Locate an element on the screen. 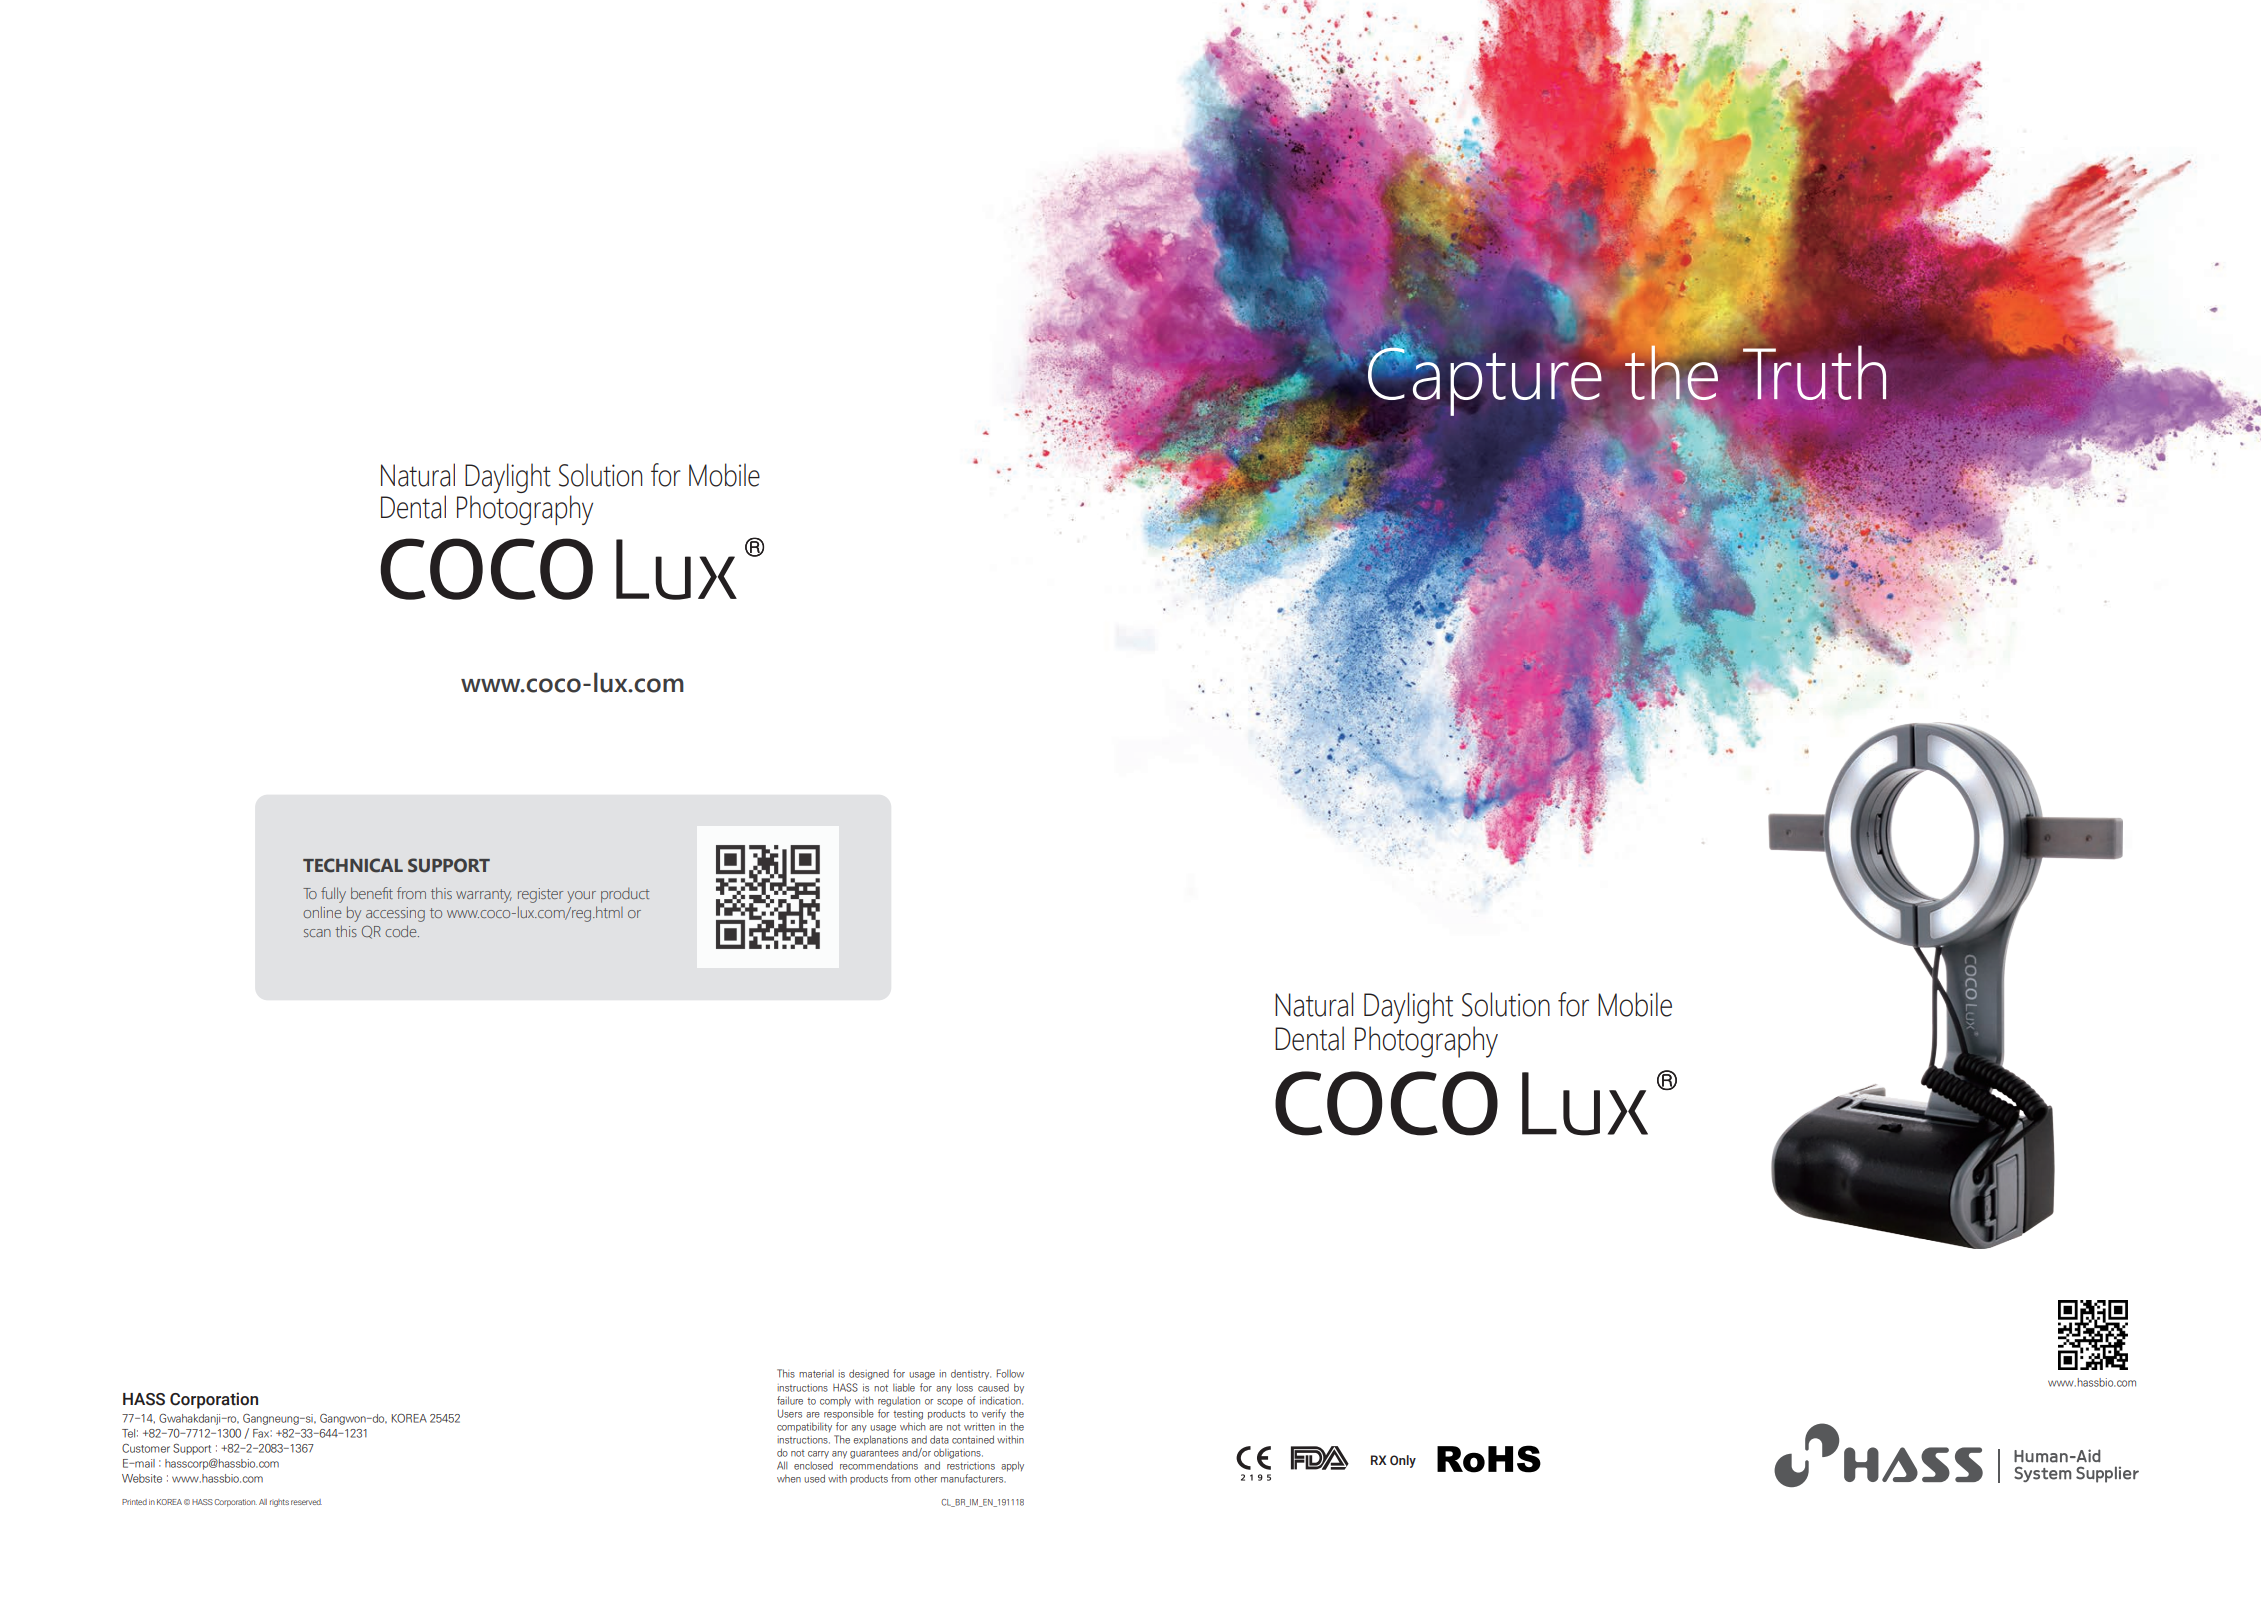  online is located at coordinates (322, 912).
